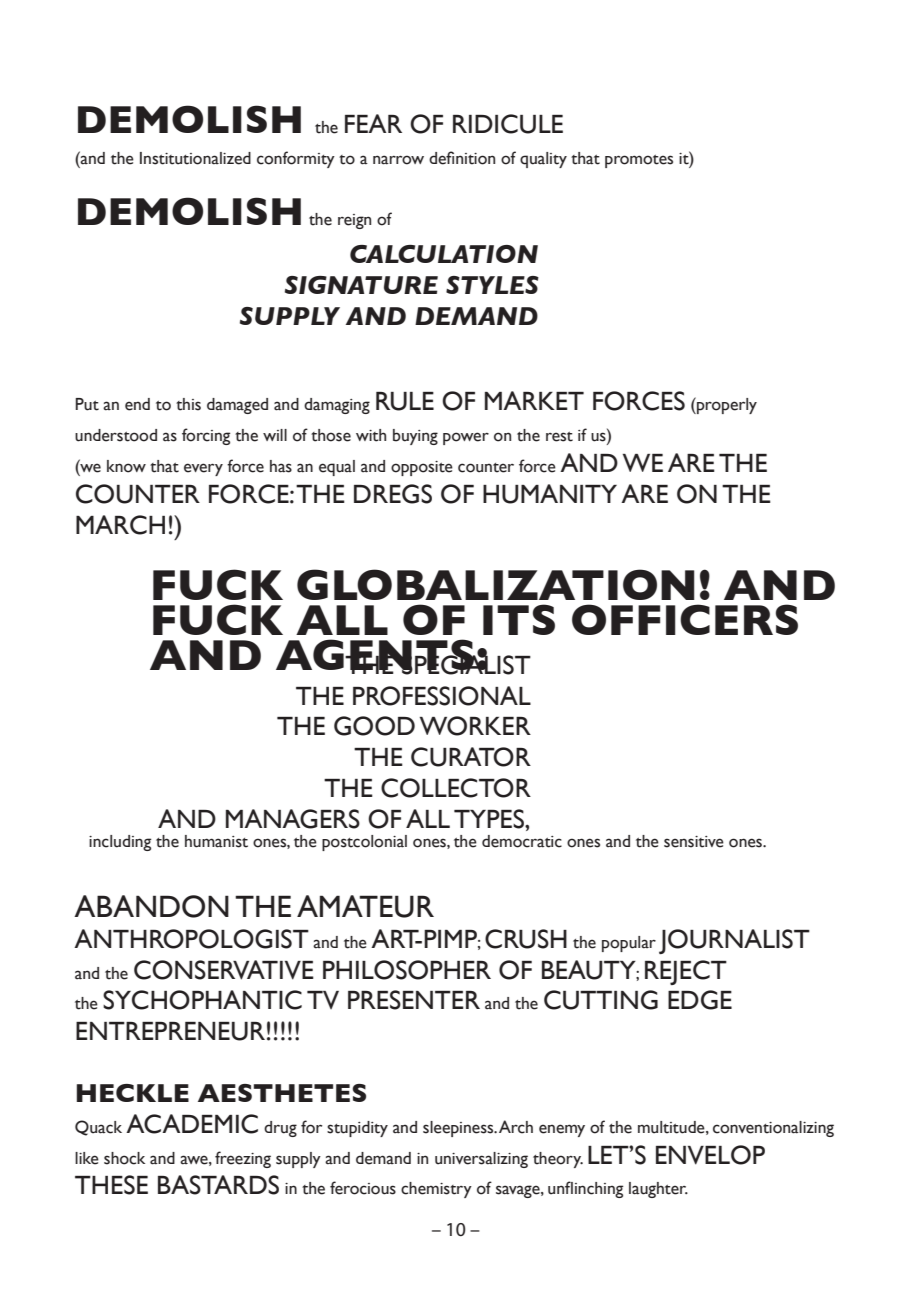 The width and height of the page is (924, 1311). What do you see at coordinates (629, 944) in the page?
I see `popular` at bounding box center [629, 944].
